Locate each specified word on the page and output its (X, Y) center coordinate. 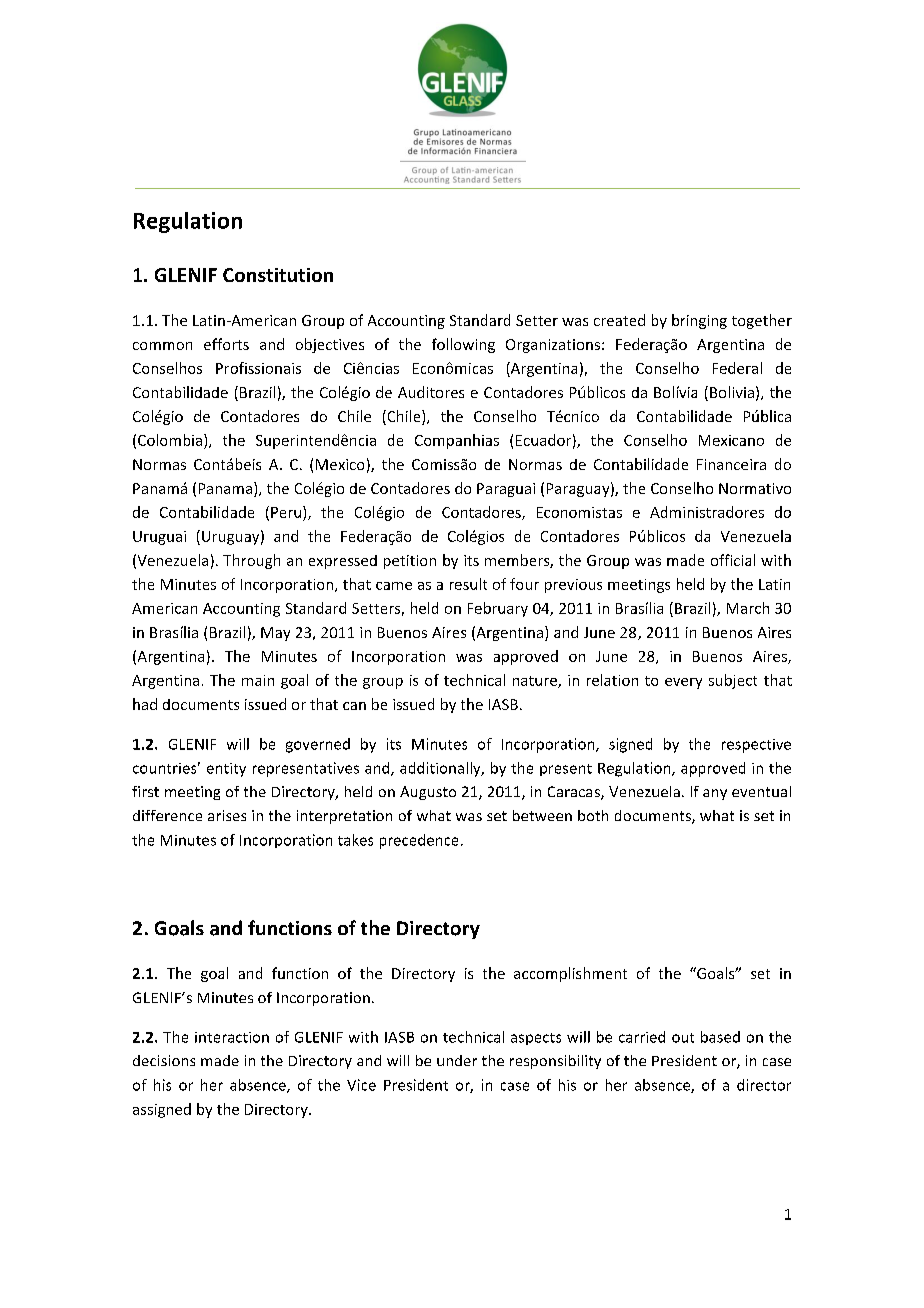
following (463, 345)
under (457, 1060)
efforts (226, 344)
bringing (699, 321)
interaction (232, 1037)
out (683, 1038)
